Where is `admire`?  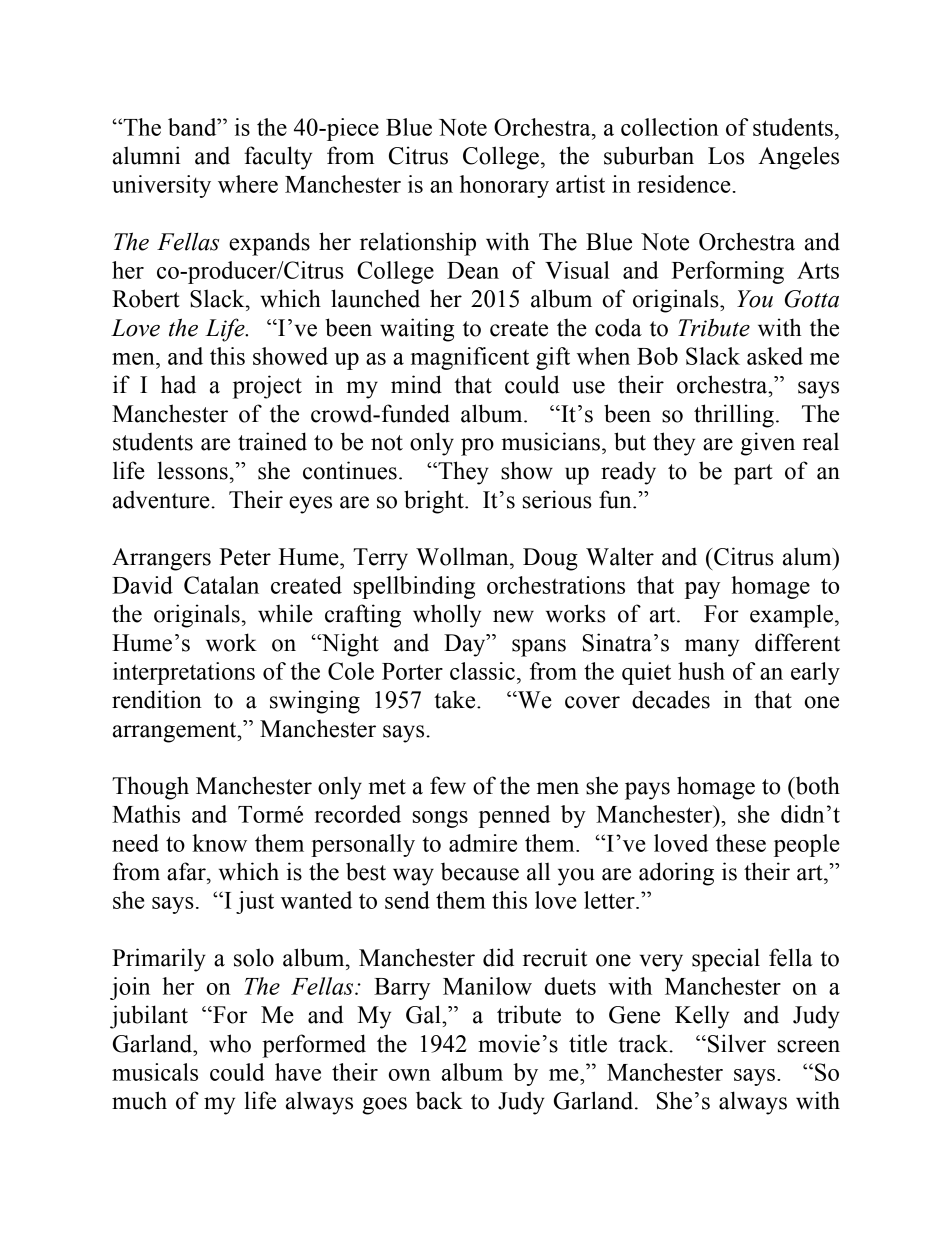
admire is located at coordinates (483, 843).
